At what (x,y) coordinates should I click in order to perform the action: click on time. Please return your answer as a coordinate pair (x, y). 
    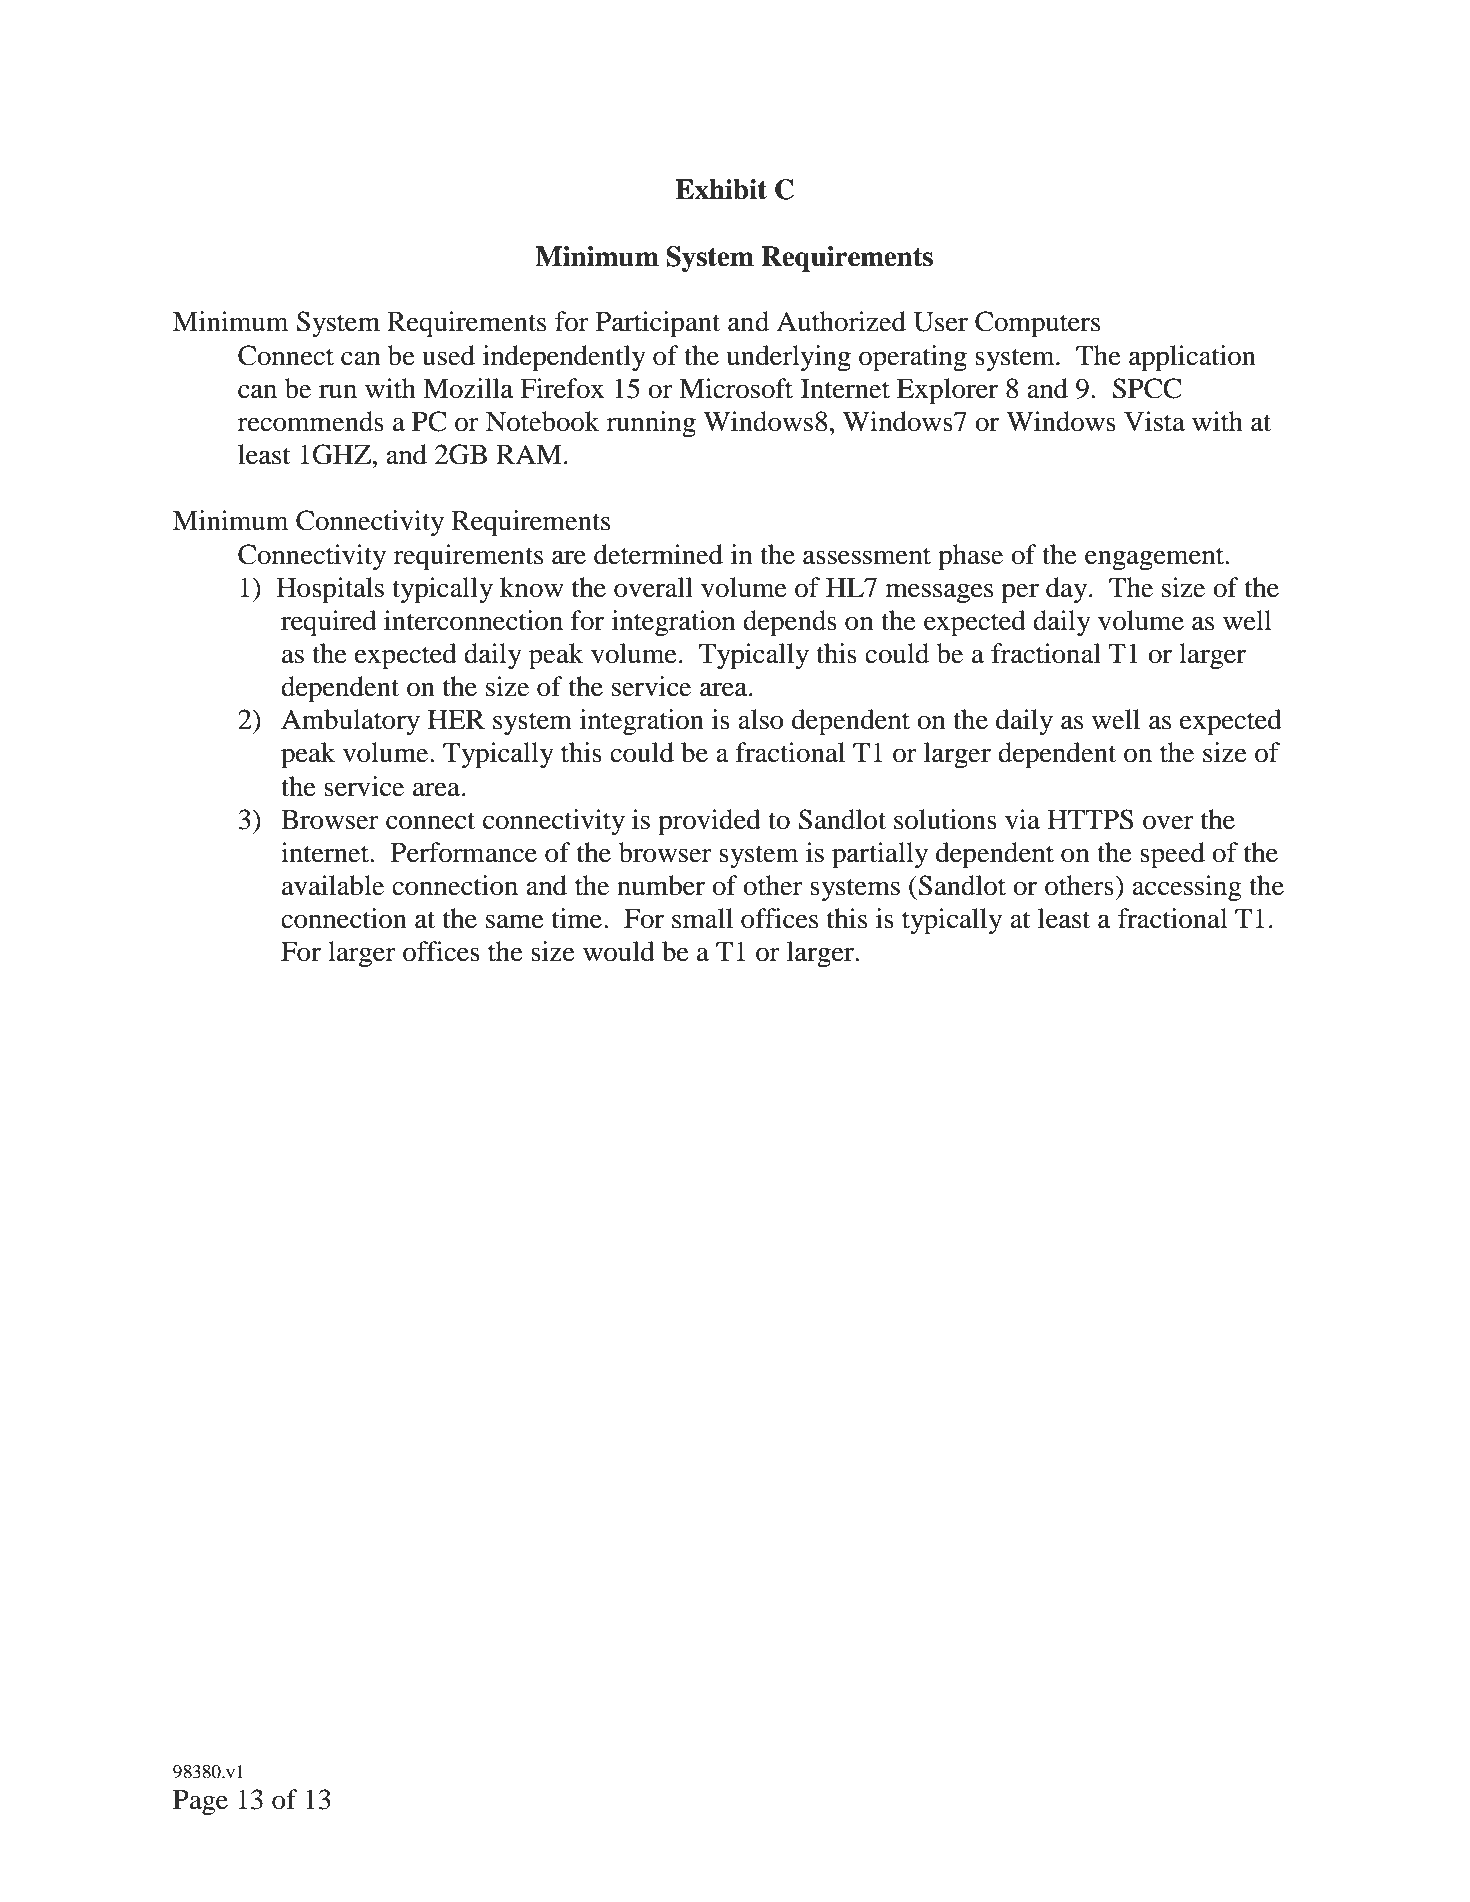
    Looking at the image, I should click on (578, 918).
